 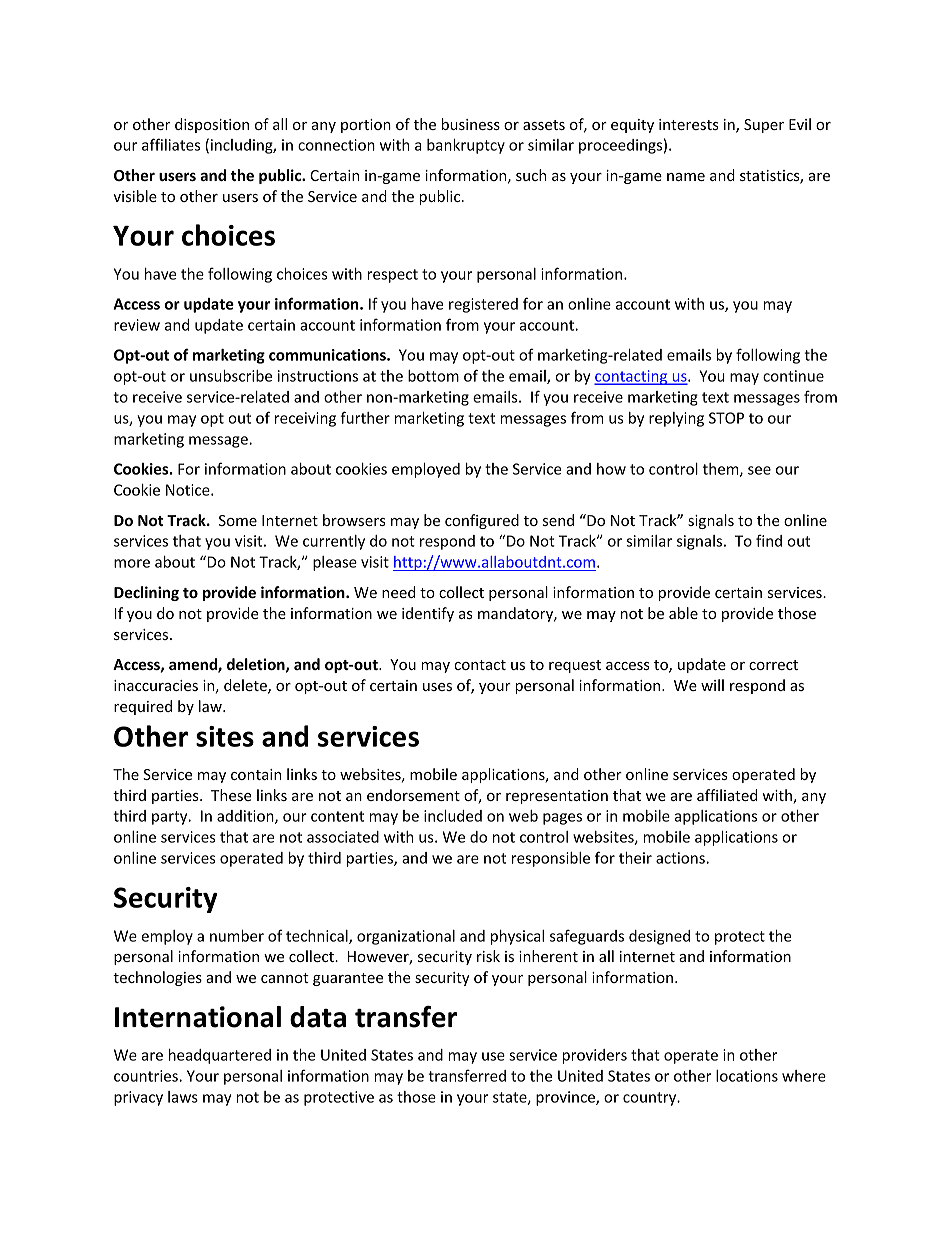 What do you see at coordinates (212, 125) in the page?
I see `disposition` at bounding box center [212, 125].
